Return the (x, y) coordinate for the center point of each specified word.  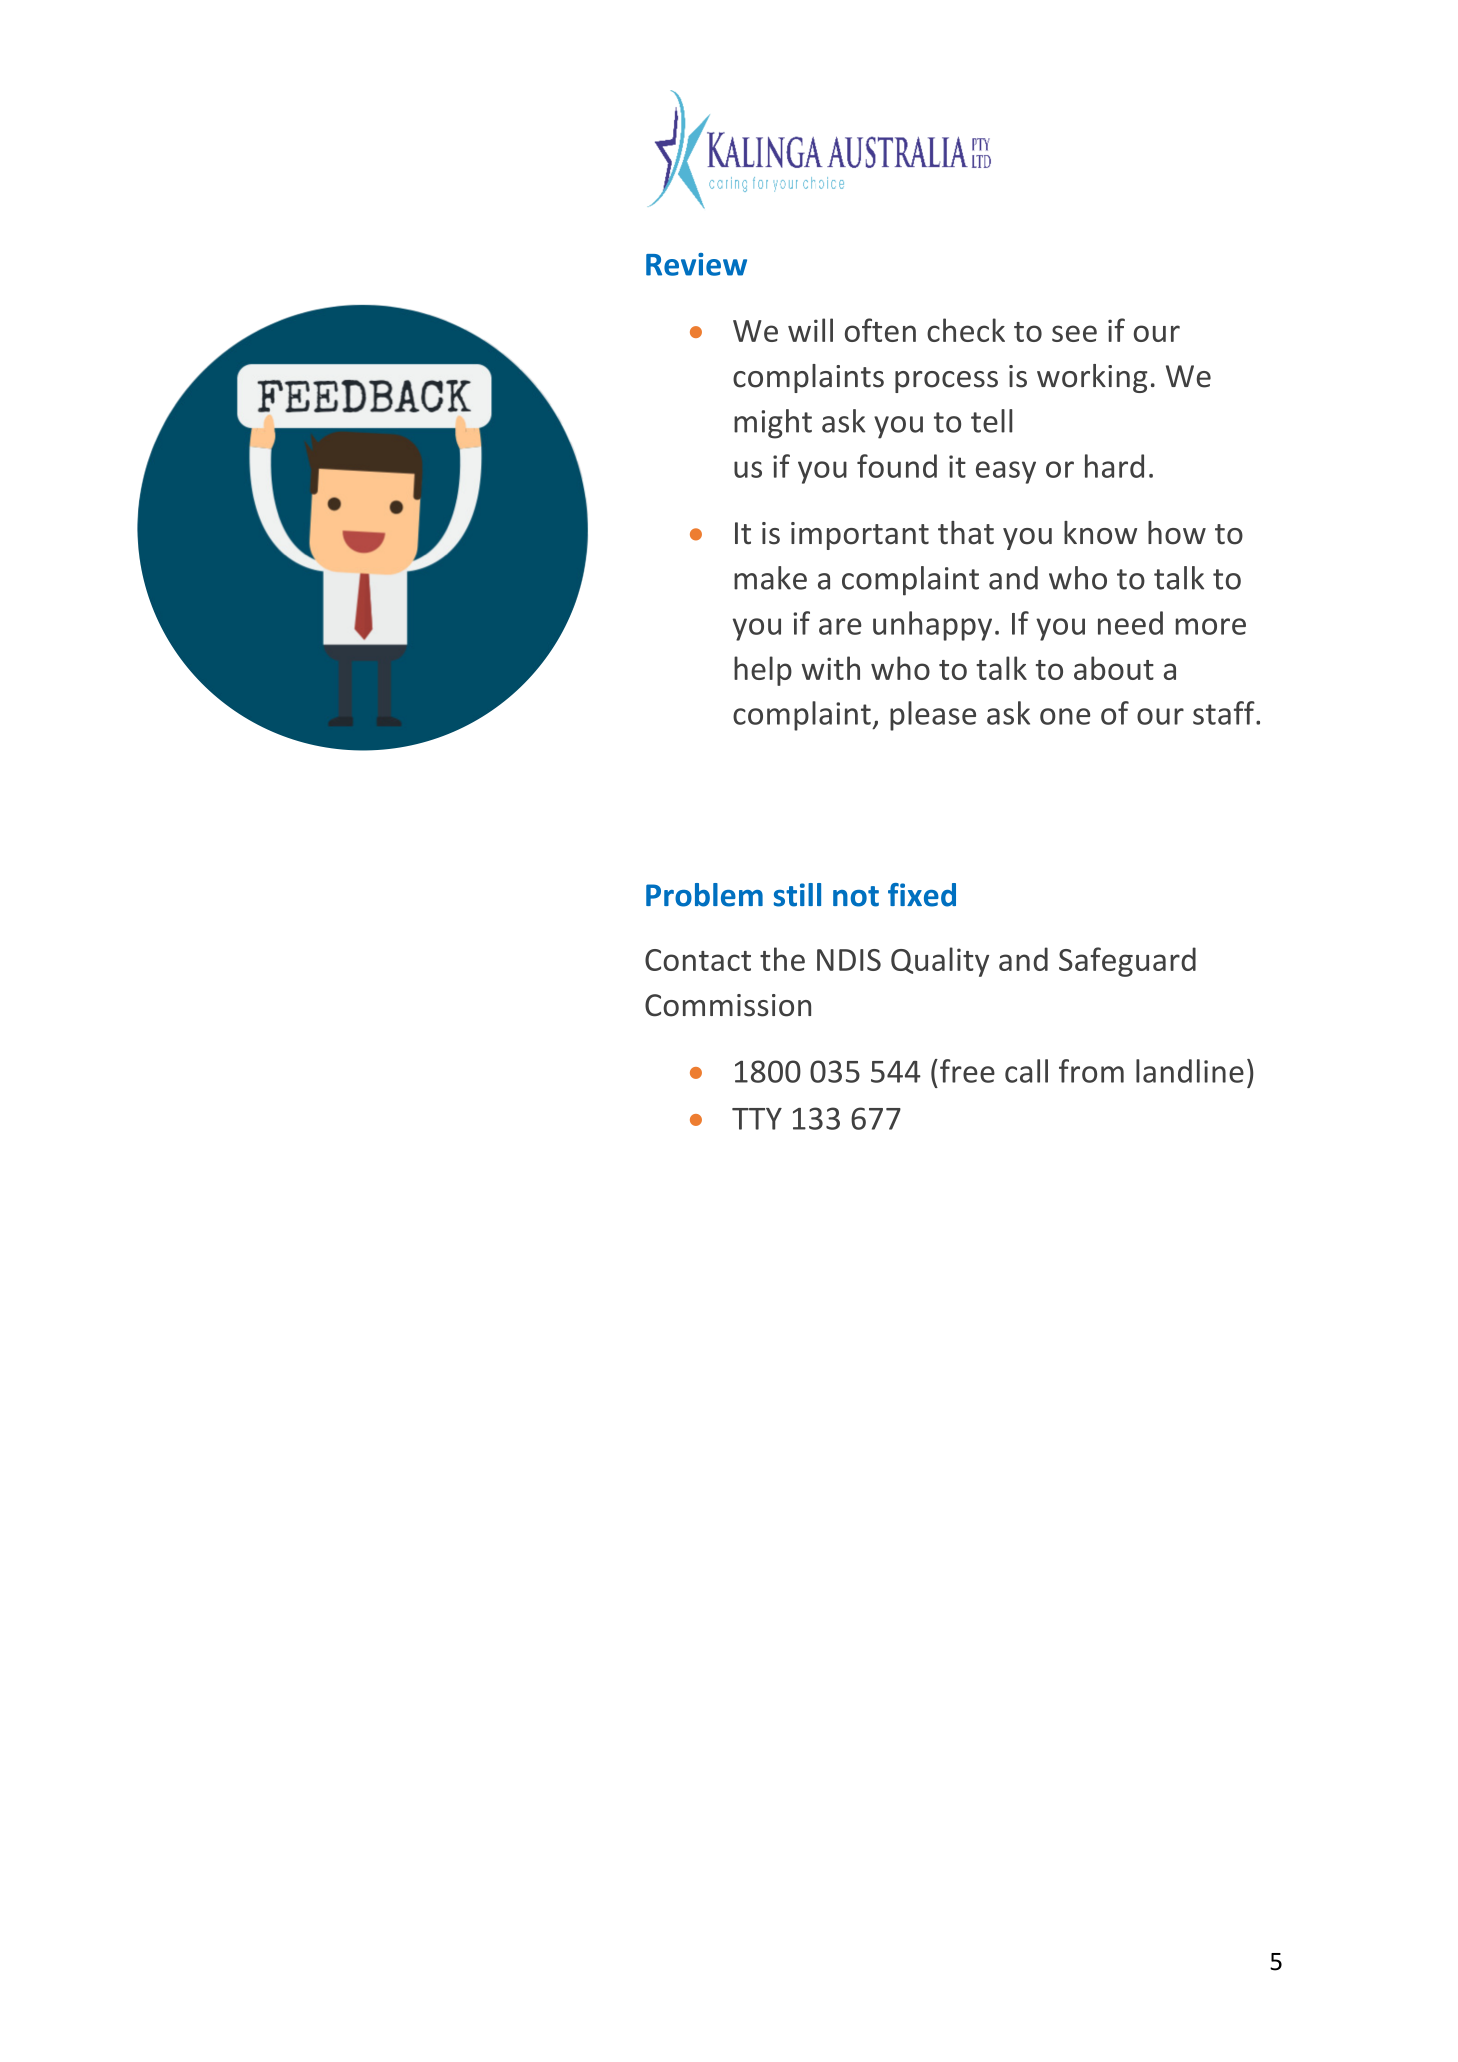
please (933, 716)
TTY (757, 1119)
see (1074, 333)
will (810, 330)
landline (1190, 1071)
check (966, 330)
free (967, 1071)
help (763, 671)
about (1114, 668)
